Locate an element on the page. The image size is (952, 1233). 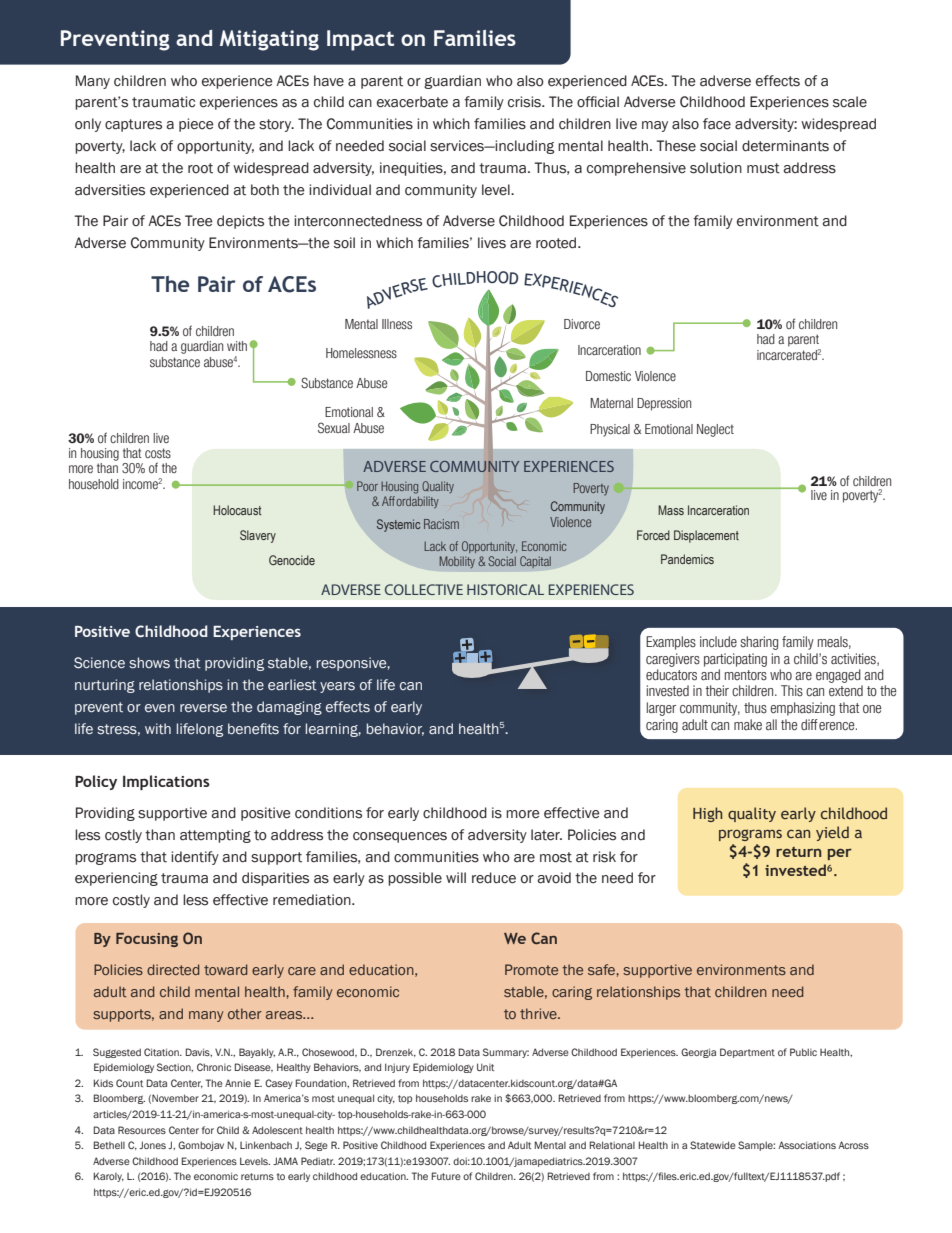
yield is located at coordinates (832, 833).
